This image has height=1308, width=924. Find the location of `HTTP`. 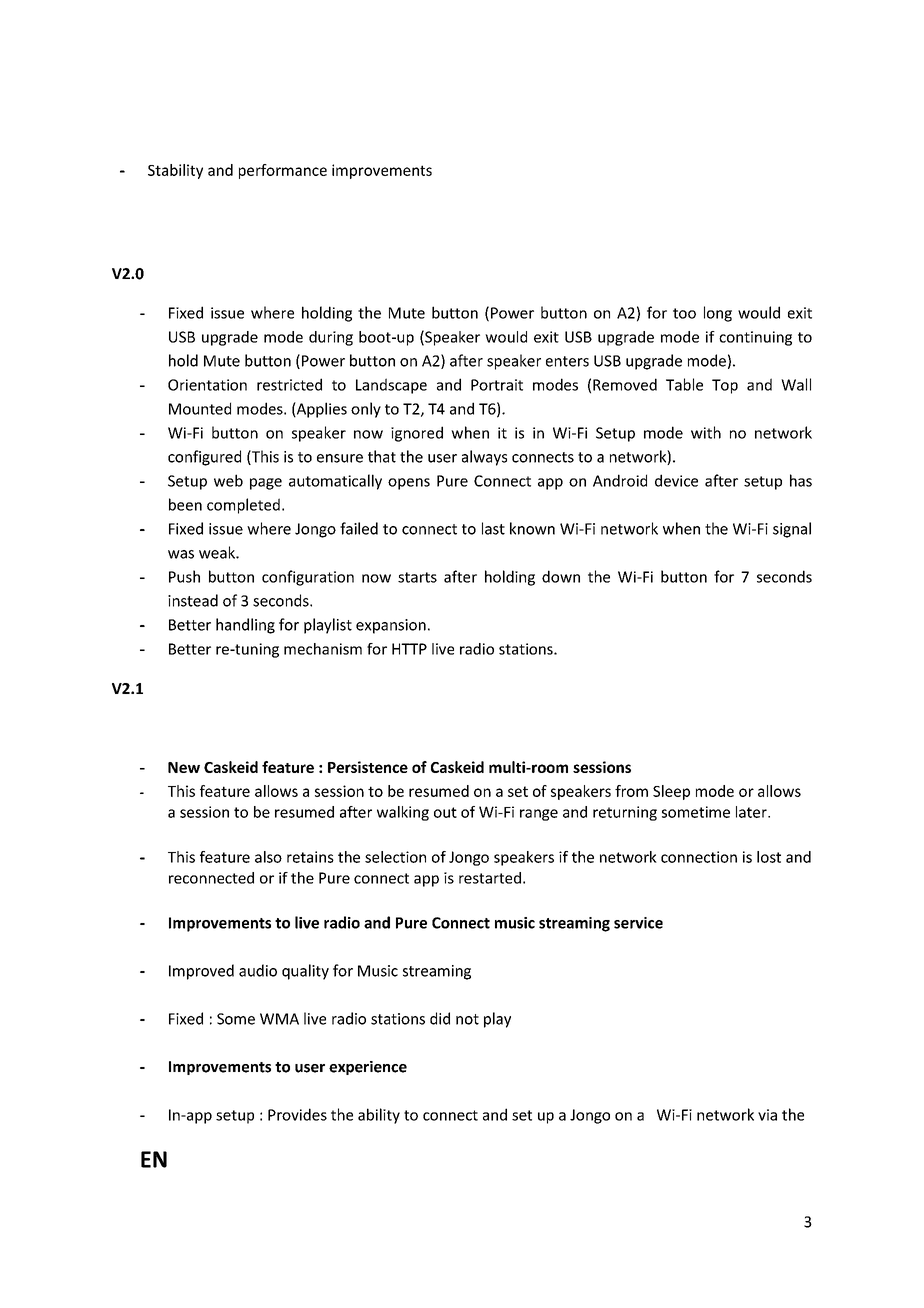

HTTP is located at coordinates (409, 649).
